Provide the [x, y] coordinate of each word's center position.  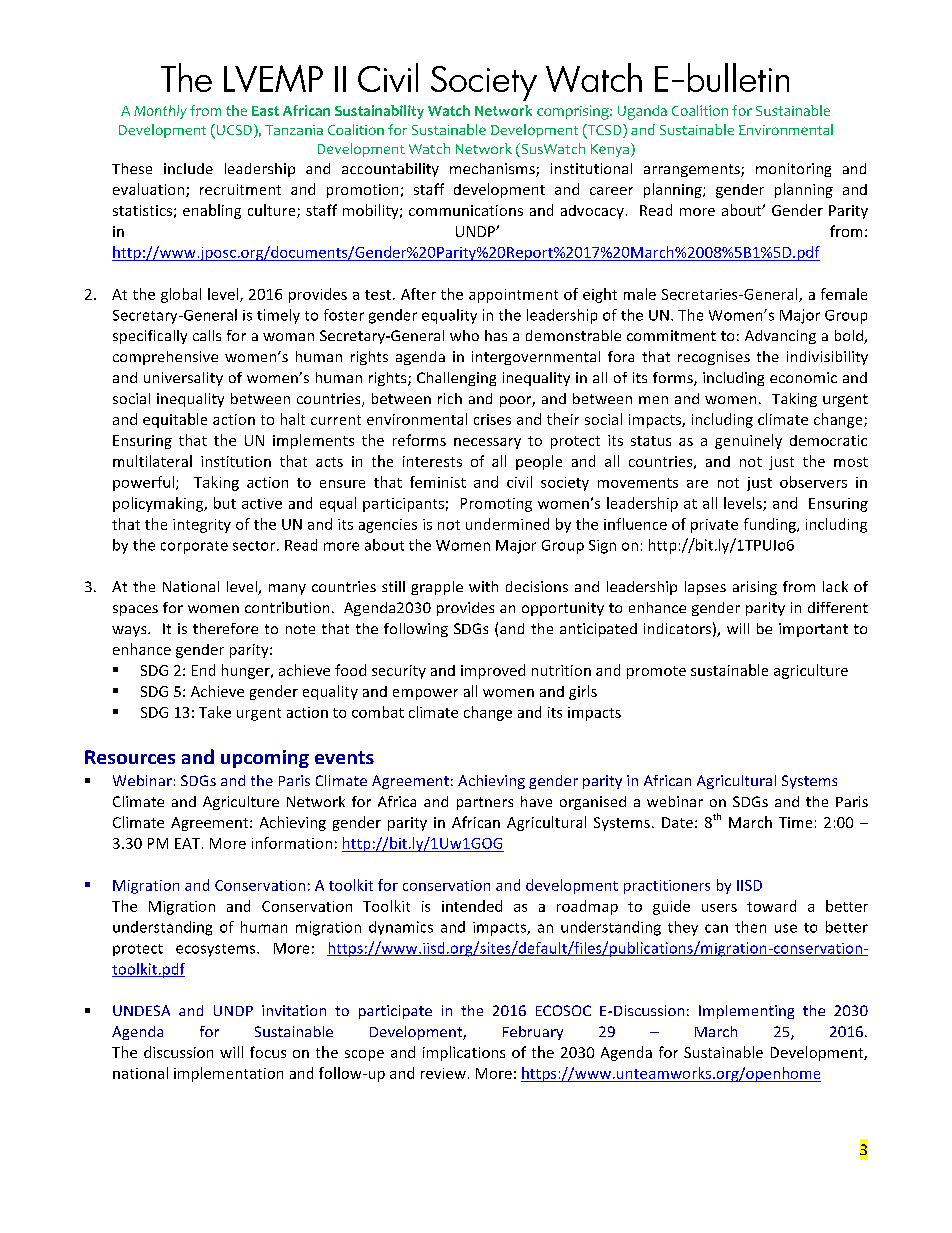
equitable [175, 420]
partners [485, 803]
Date [677, 822]
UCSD [233, 131]
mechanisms [493, 170]
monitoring [793, 170]
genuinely [748, 441]
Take [215, 712]
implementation [228, 1074]
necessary [487, 443]
